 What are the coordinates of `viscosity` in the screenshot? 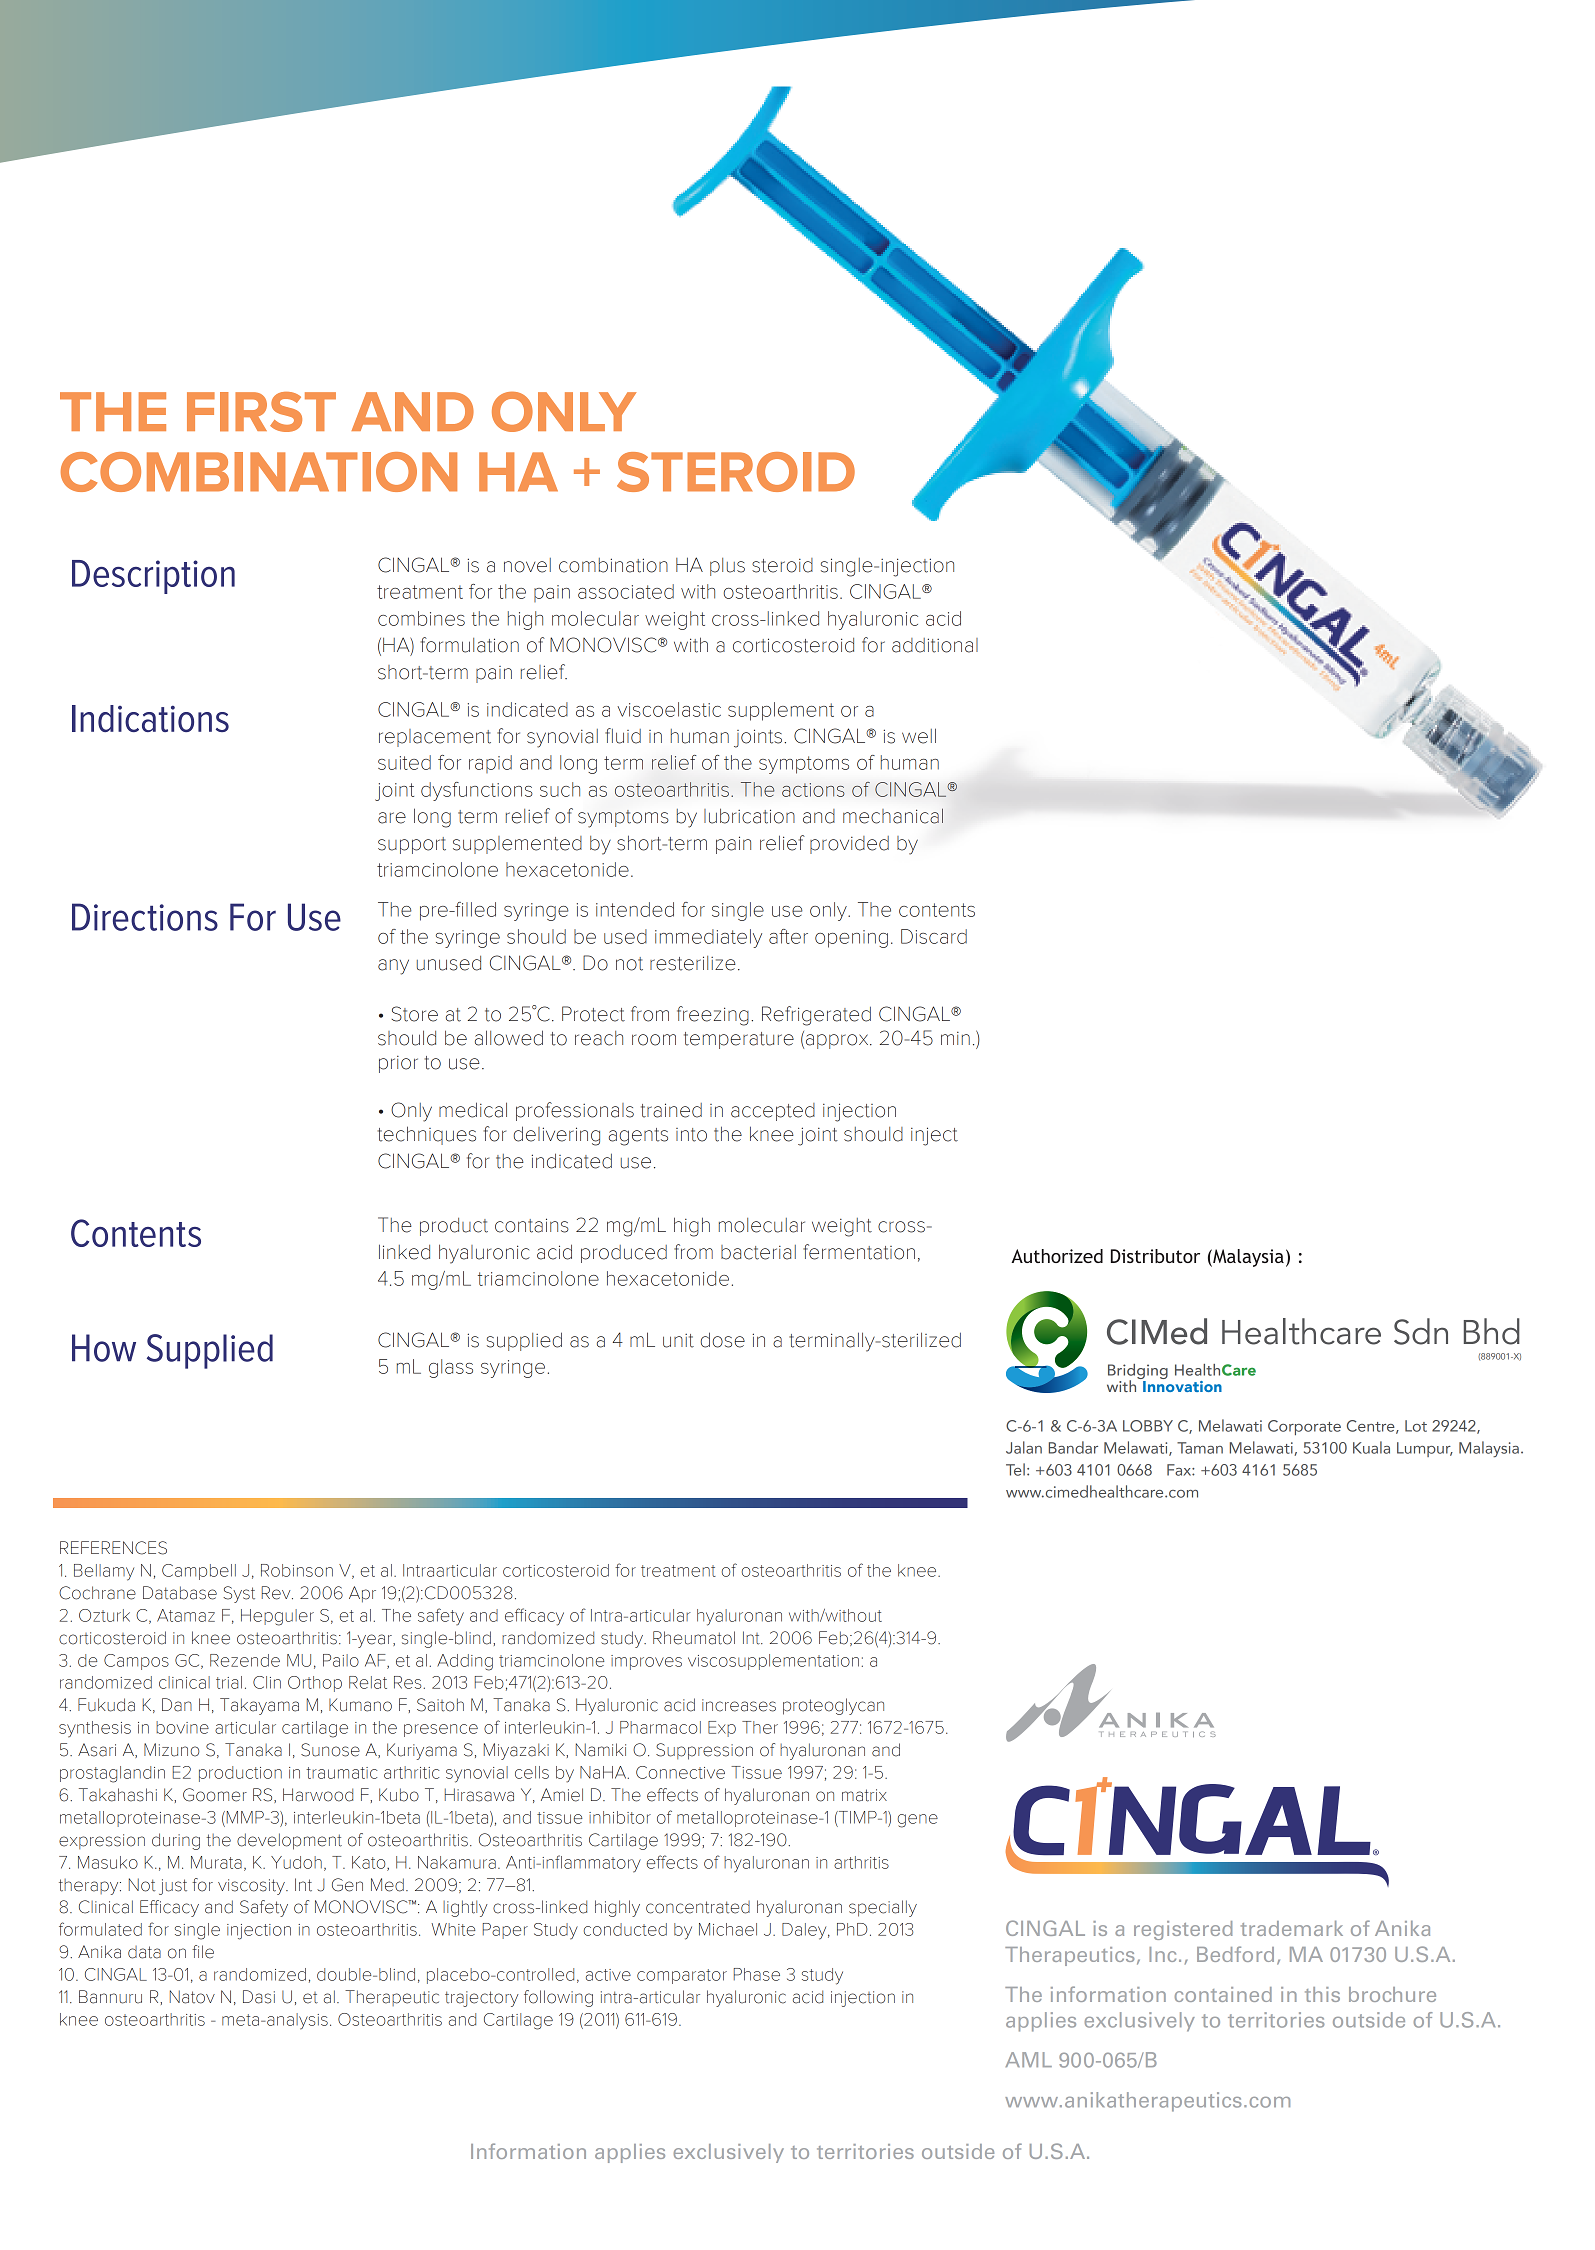 It's located at (252, 1887).
